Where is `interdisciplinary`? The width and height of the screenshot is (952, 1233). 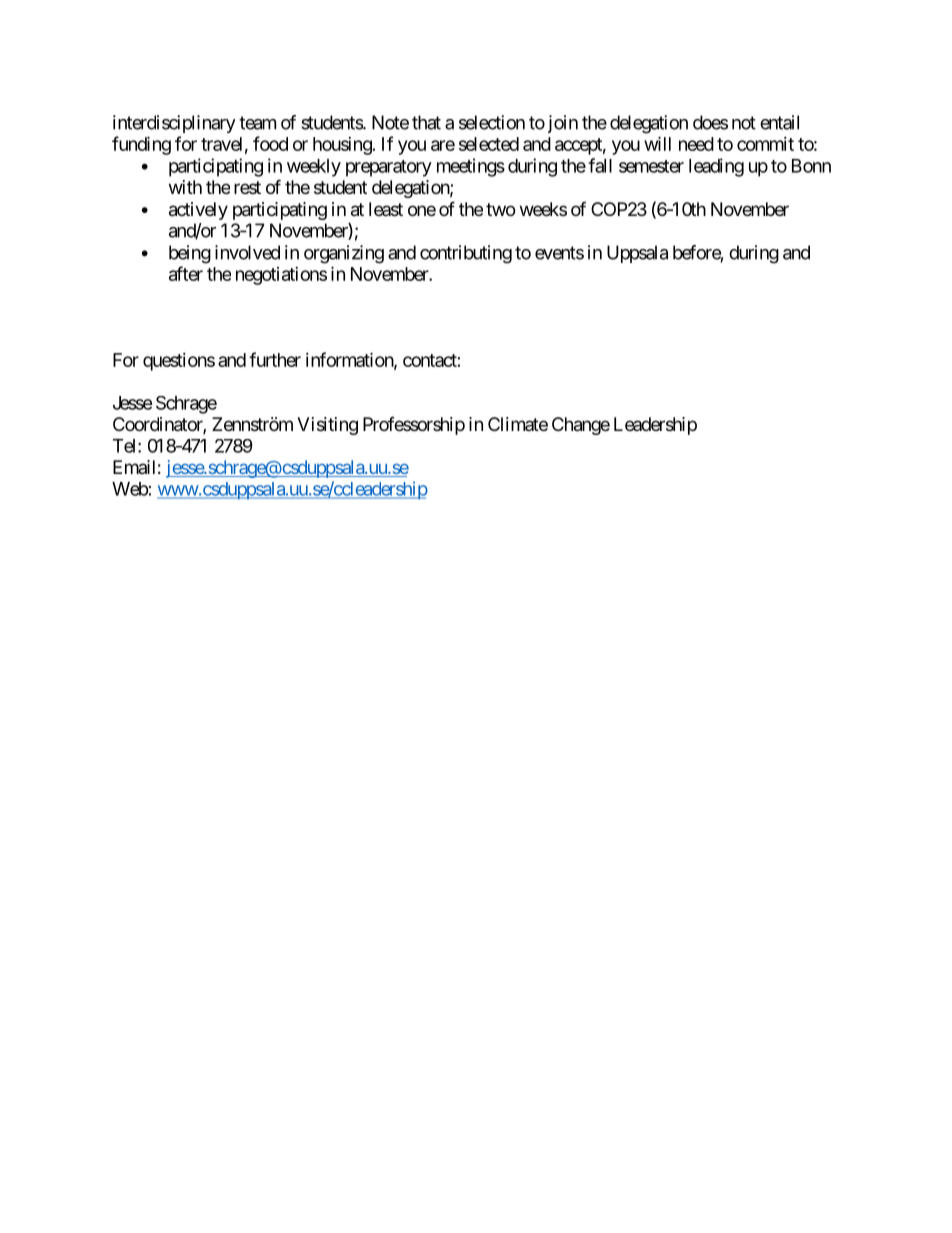 interdisciplinary is located at coordinates (174, 124).
